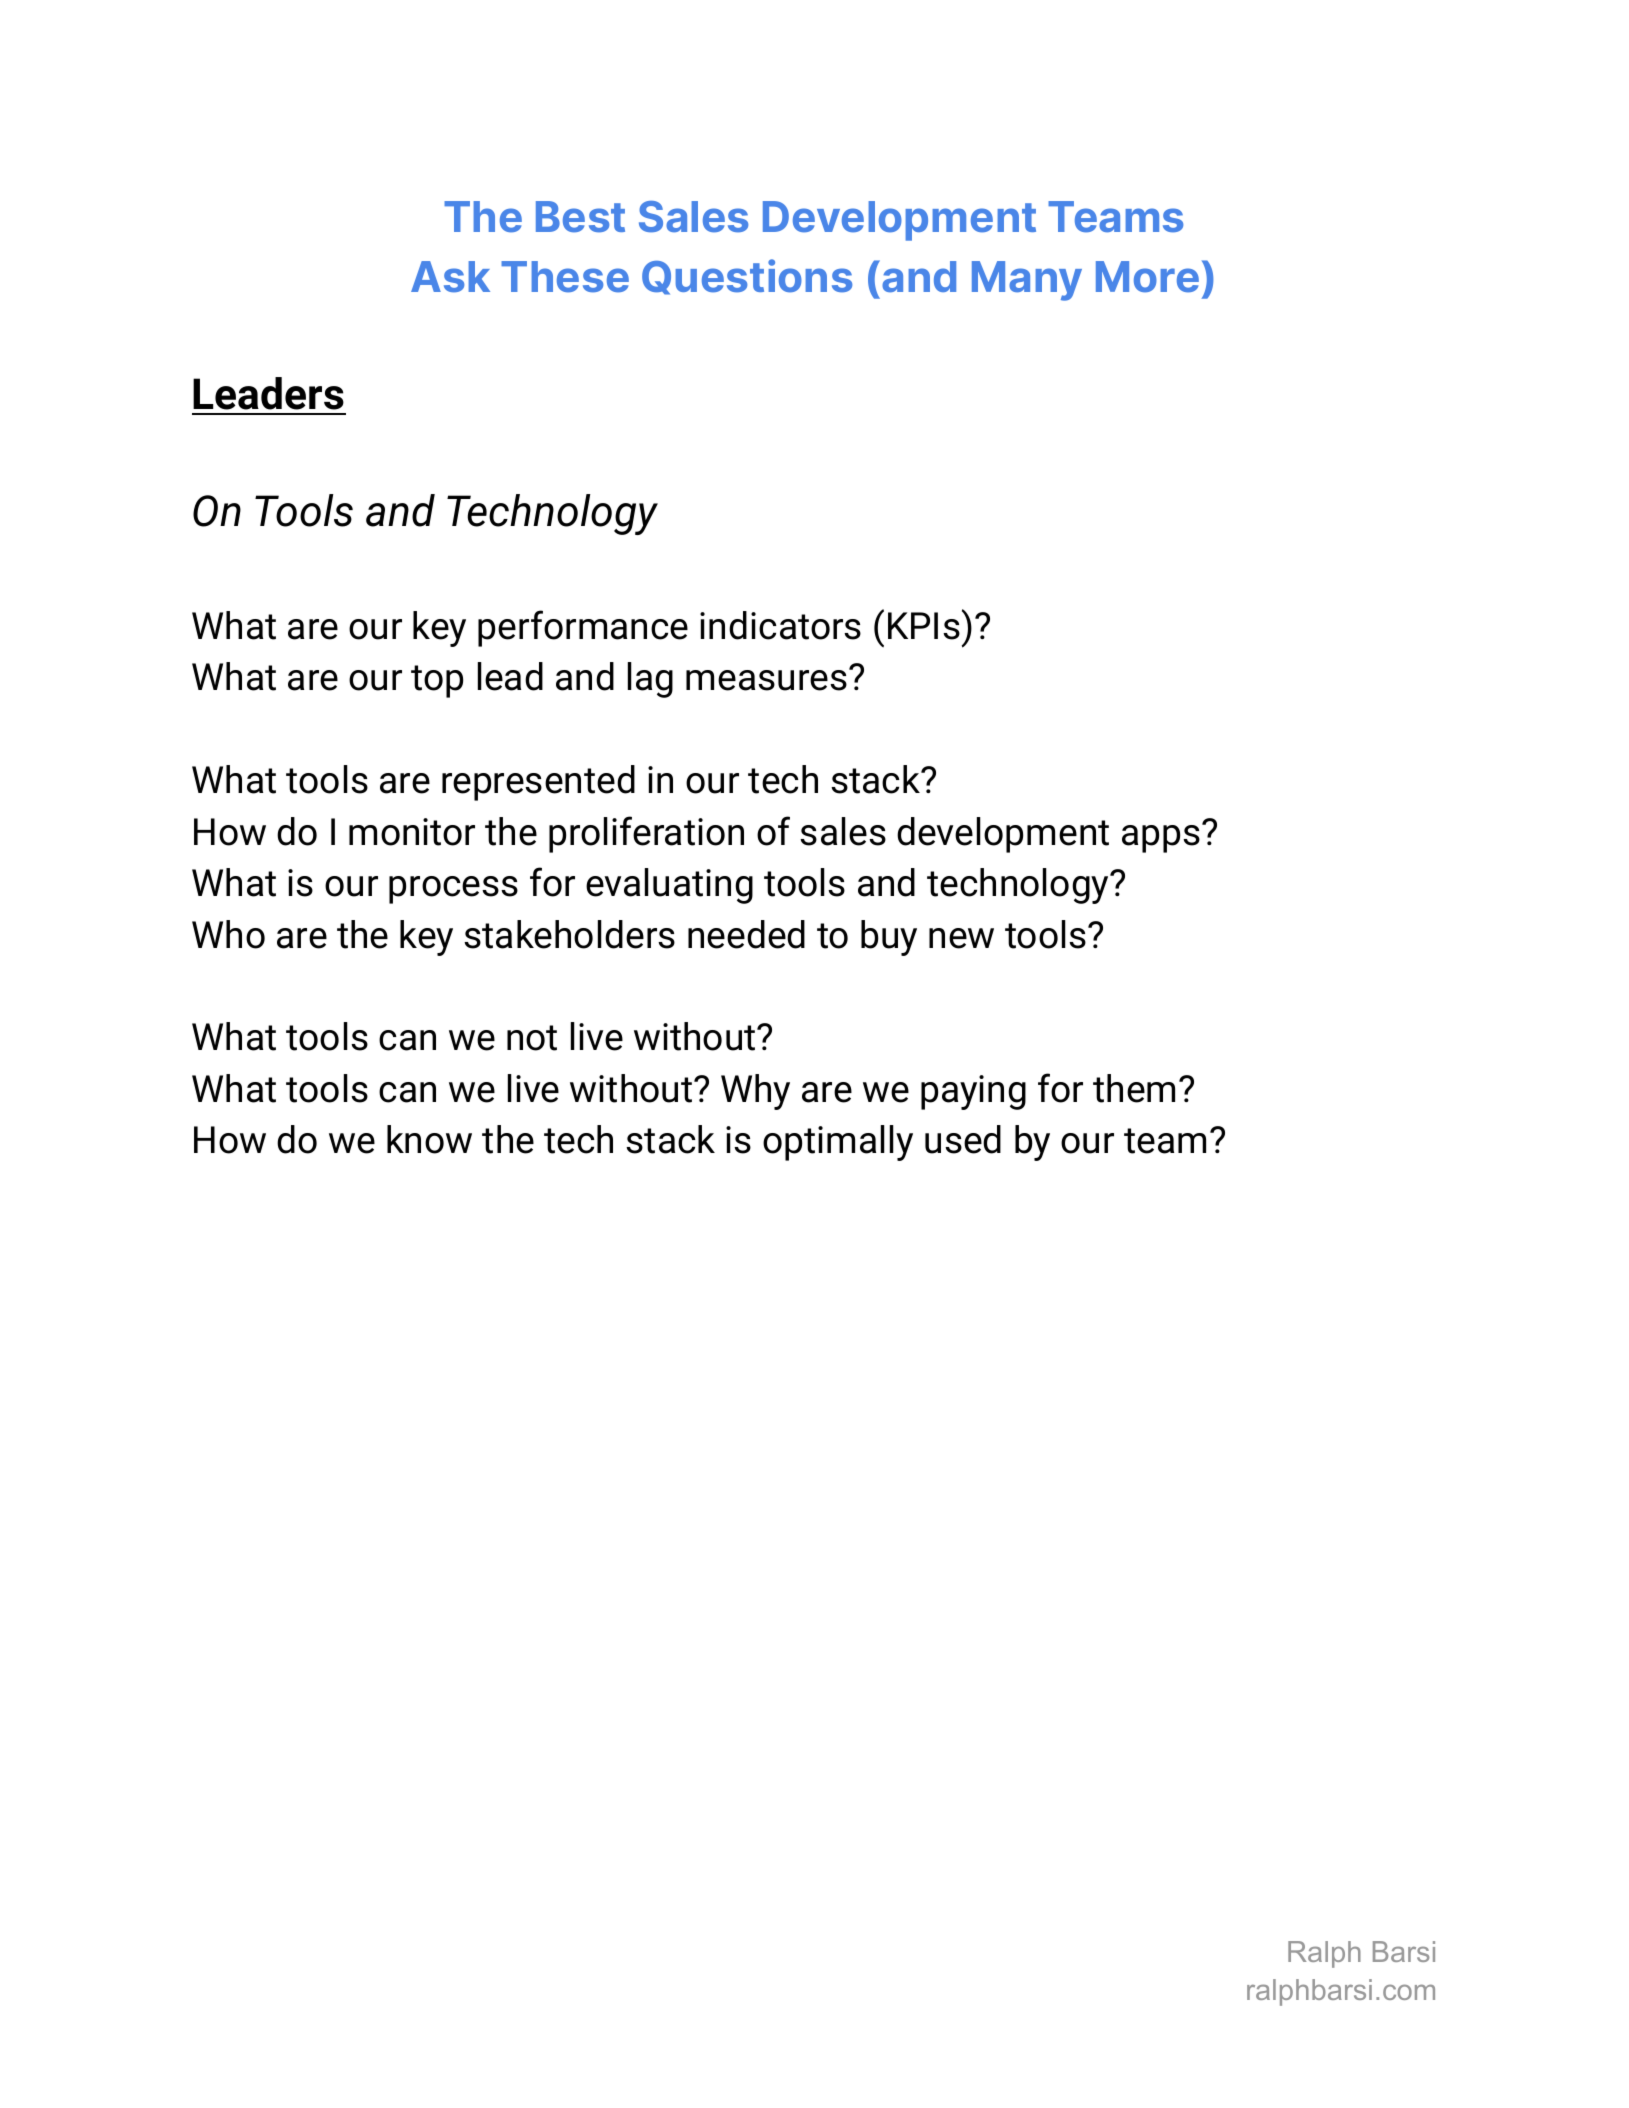 This screenshot has width=1629, height=2108. Describe the element at coordinates (747, 277) in the screenshot. I see `Questions` at that location.
